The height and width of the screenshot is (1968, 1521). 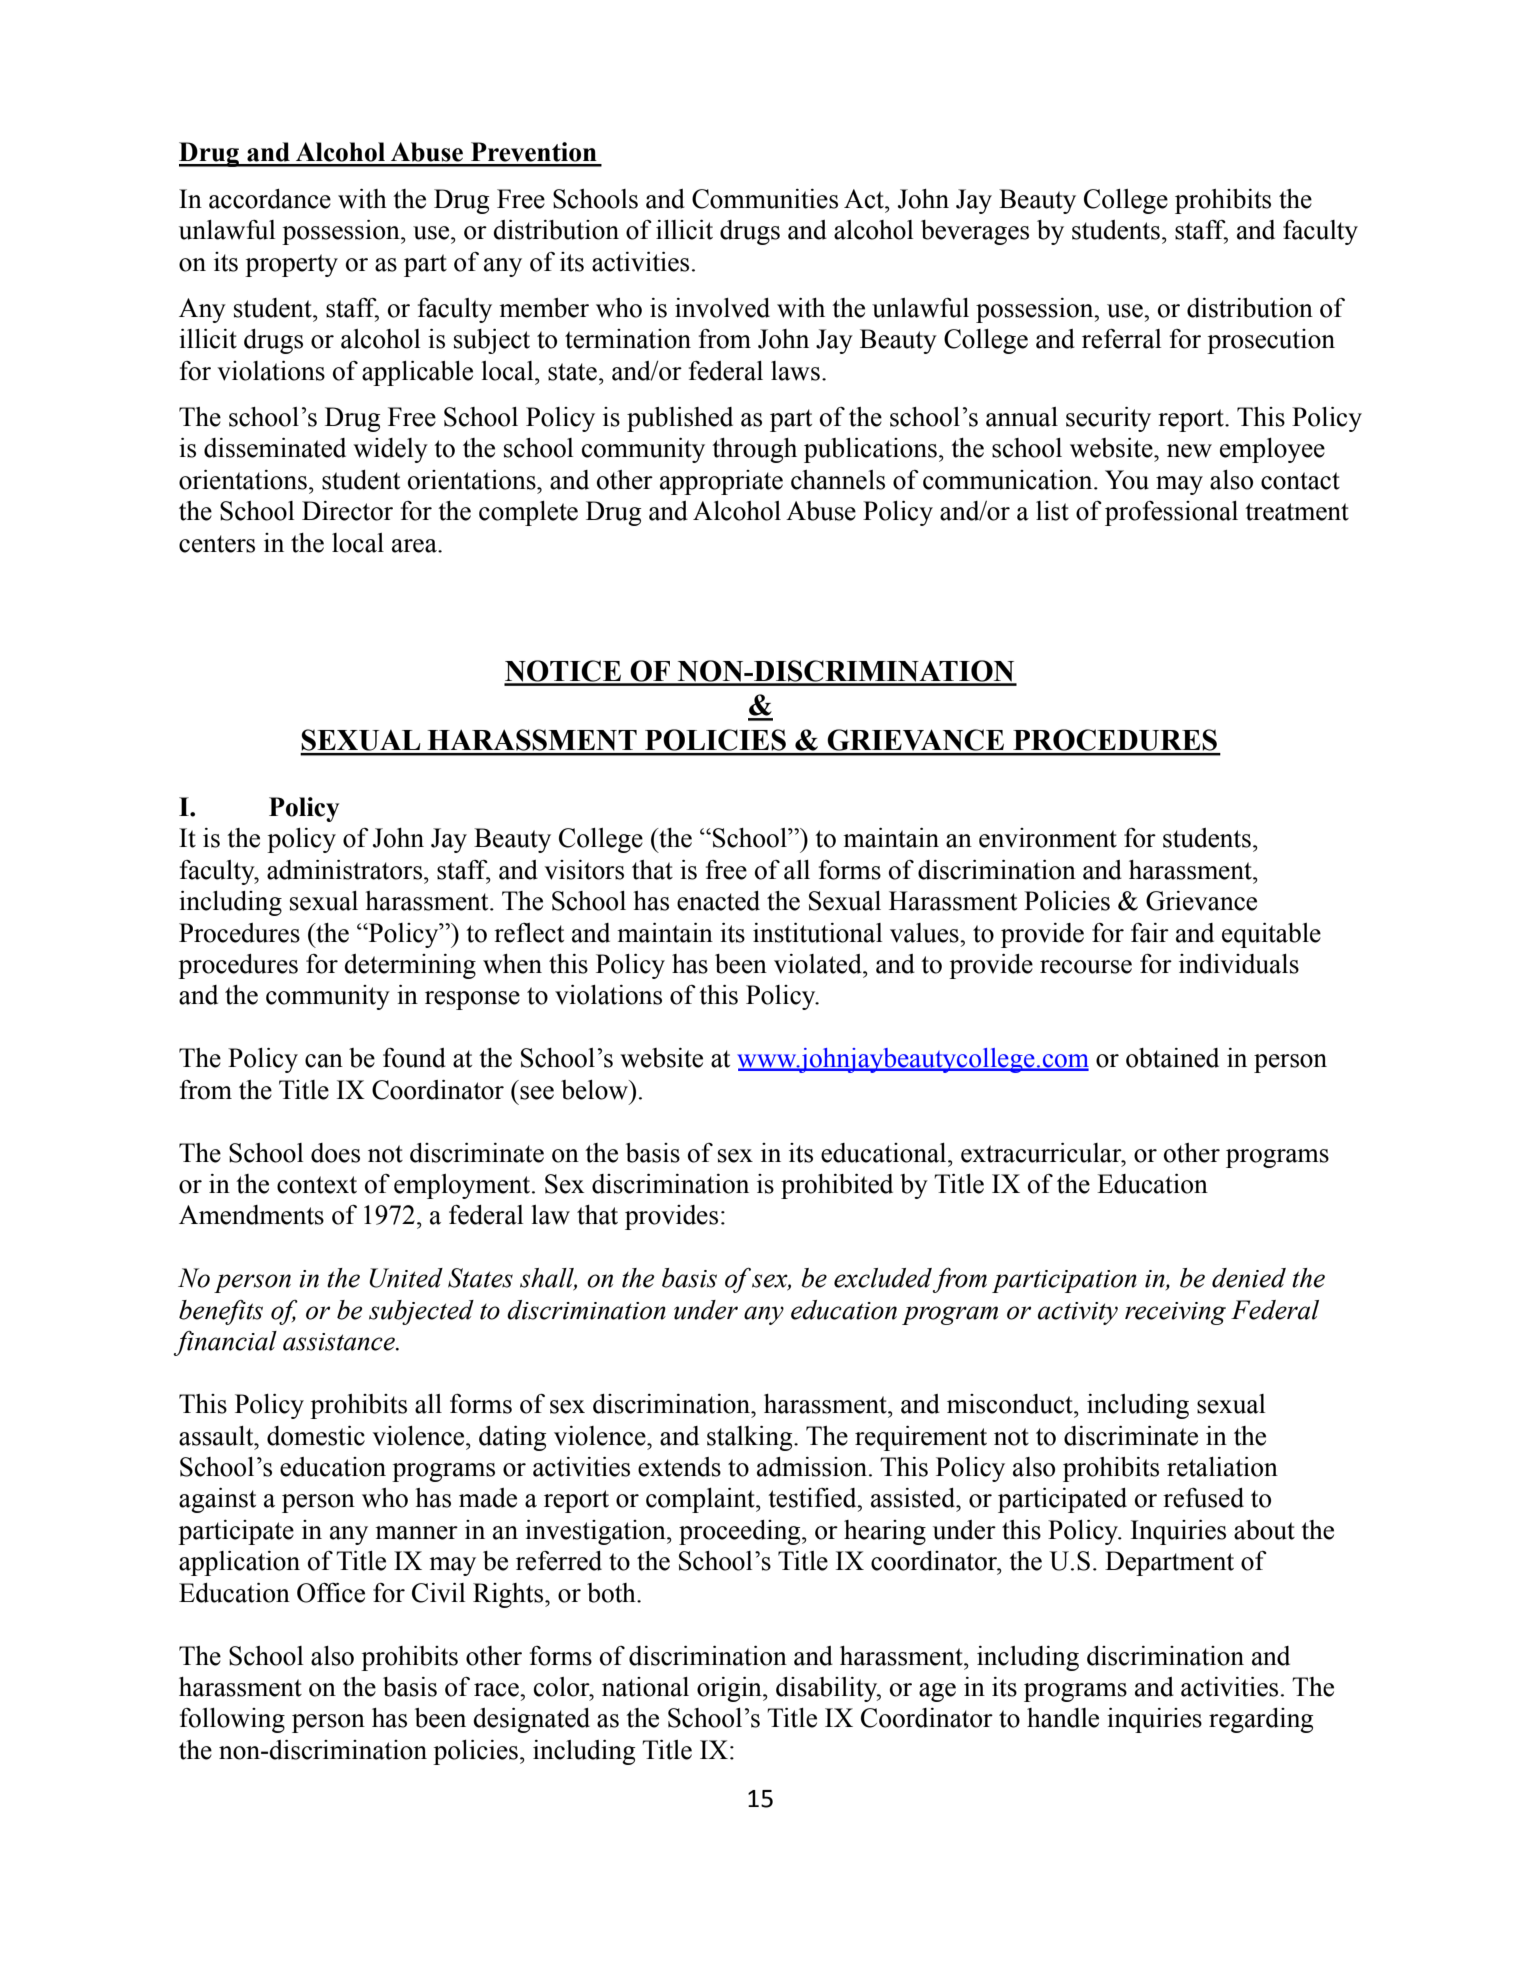 I want to click on property, so click(x=291, y=265).
